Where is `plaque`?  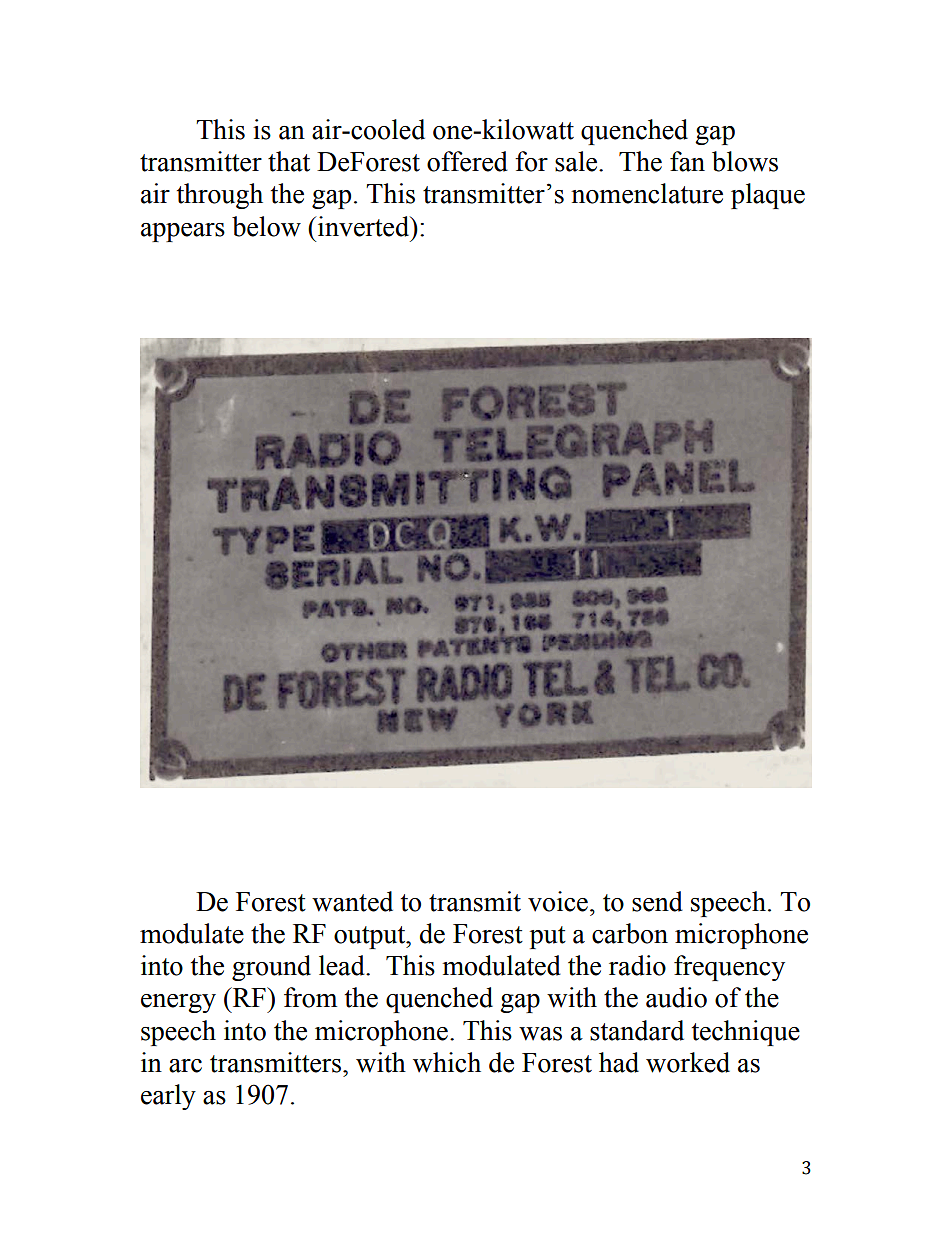
plaque is located at coordinates (768, 196).
